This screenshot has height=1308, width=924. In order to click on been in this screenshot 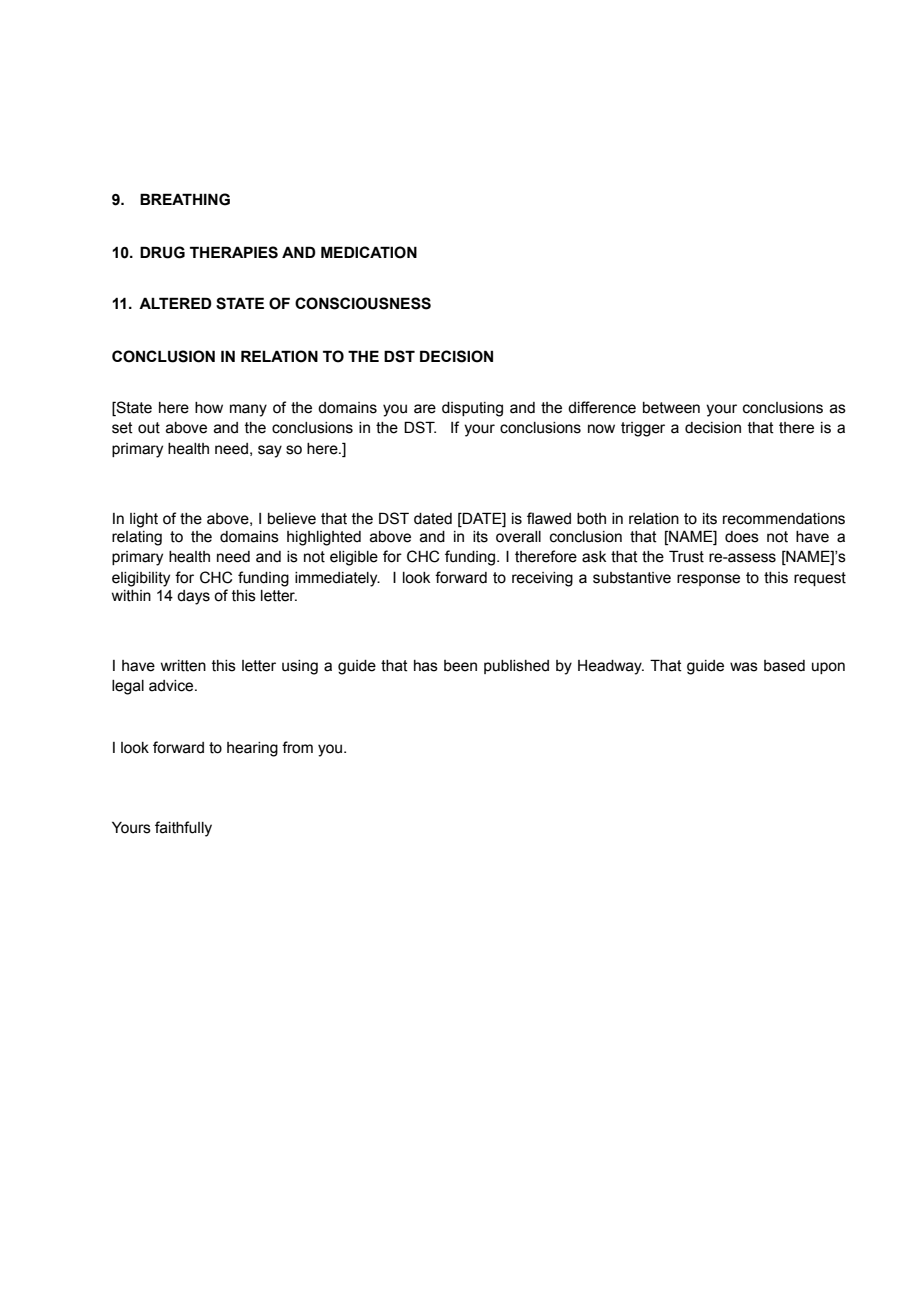, I will do `click(460, 666)`.
